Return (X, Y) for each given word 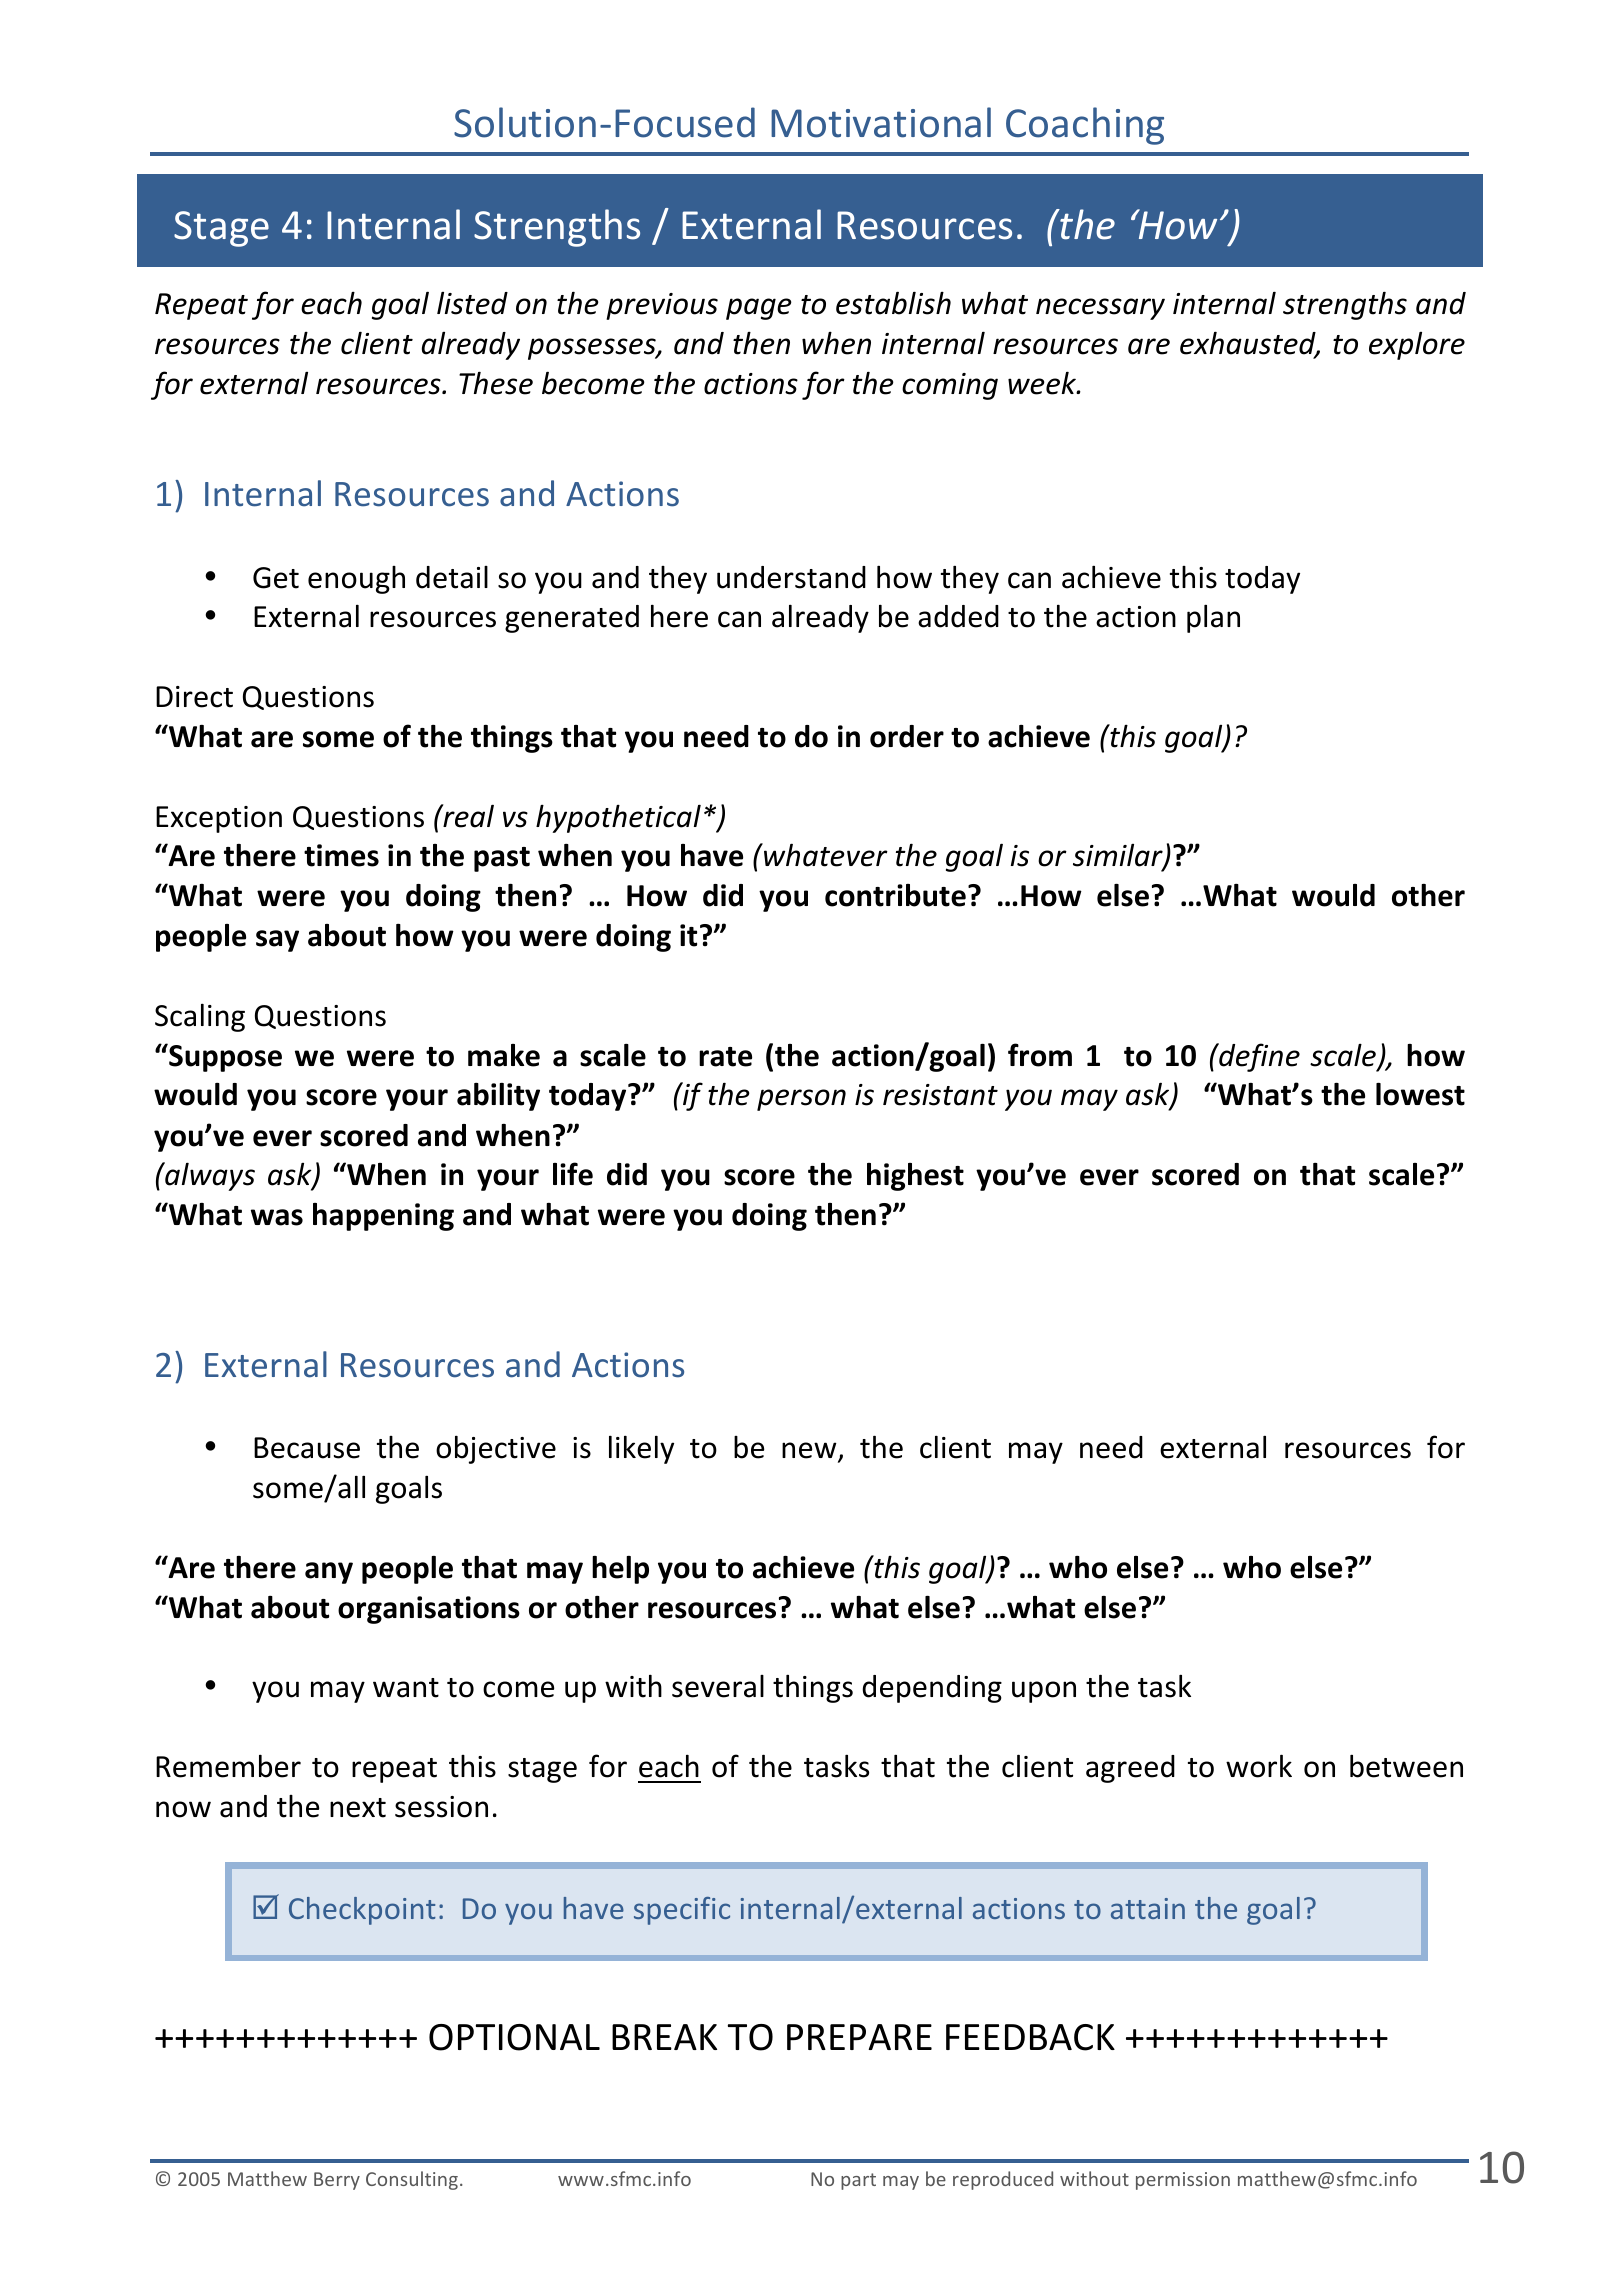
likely (641, 1449)
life (573, 1174)
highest (915, 1177)
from (1040, 1055)
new (810, 1452)
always (209, 1176)
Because (307, 1448)
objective (496, 1449)
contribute (895, 895)
